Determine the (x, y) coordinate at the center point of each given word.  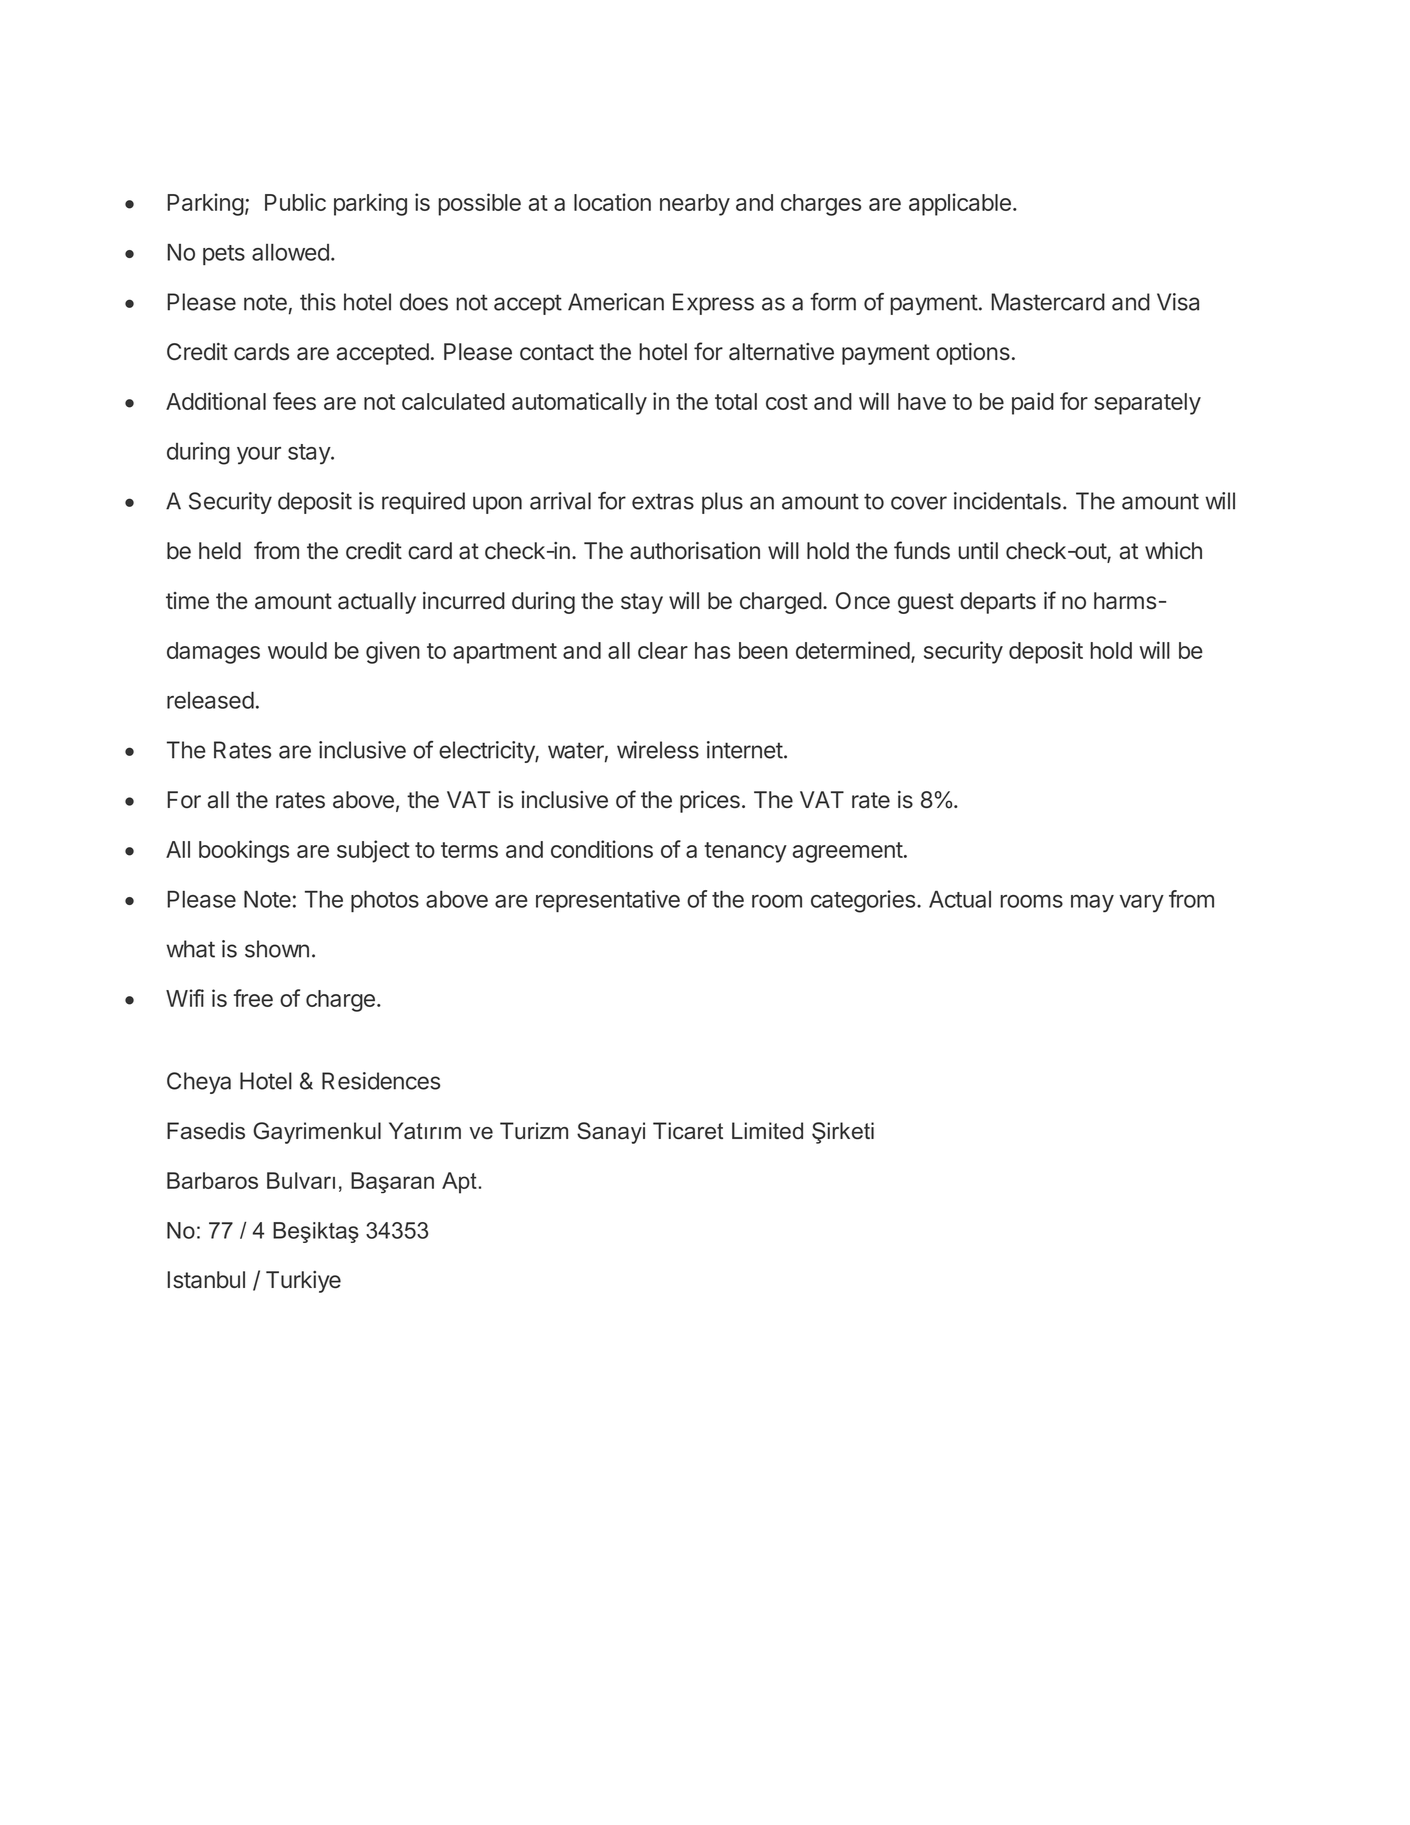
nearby (695, 205)
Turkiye (303, 1282)
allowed (290, 252)
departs (998, 603)
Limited (767, 1131)
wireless (658, 750)
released (210, 700)
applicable (960, 204)
